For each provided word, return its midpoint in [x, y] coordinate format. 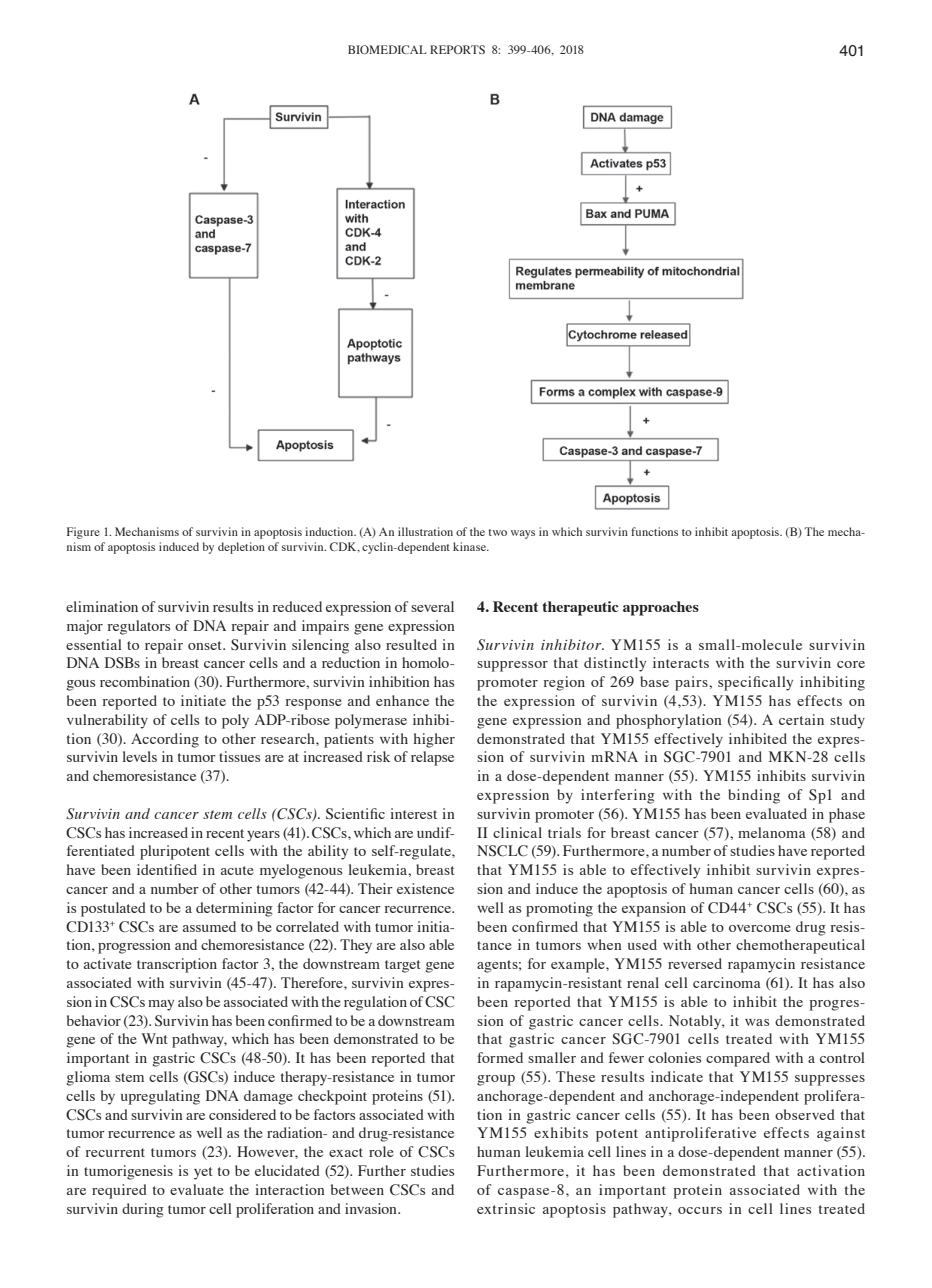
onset [206, 645]
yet [203, 1173]
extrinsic [506, 1208]
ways [523, 534]
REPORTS [457, 49]
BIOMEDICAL [387, 49]
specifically [755, 683]
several [432, 606]
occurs [700, 1210]
